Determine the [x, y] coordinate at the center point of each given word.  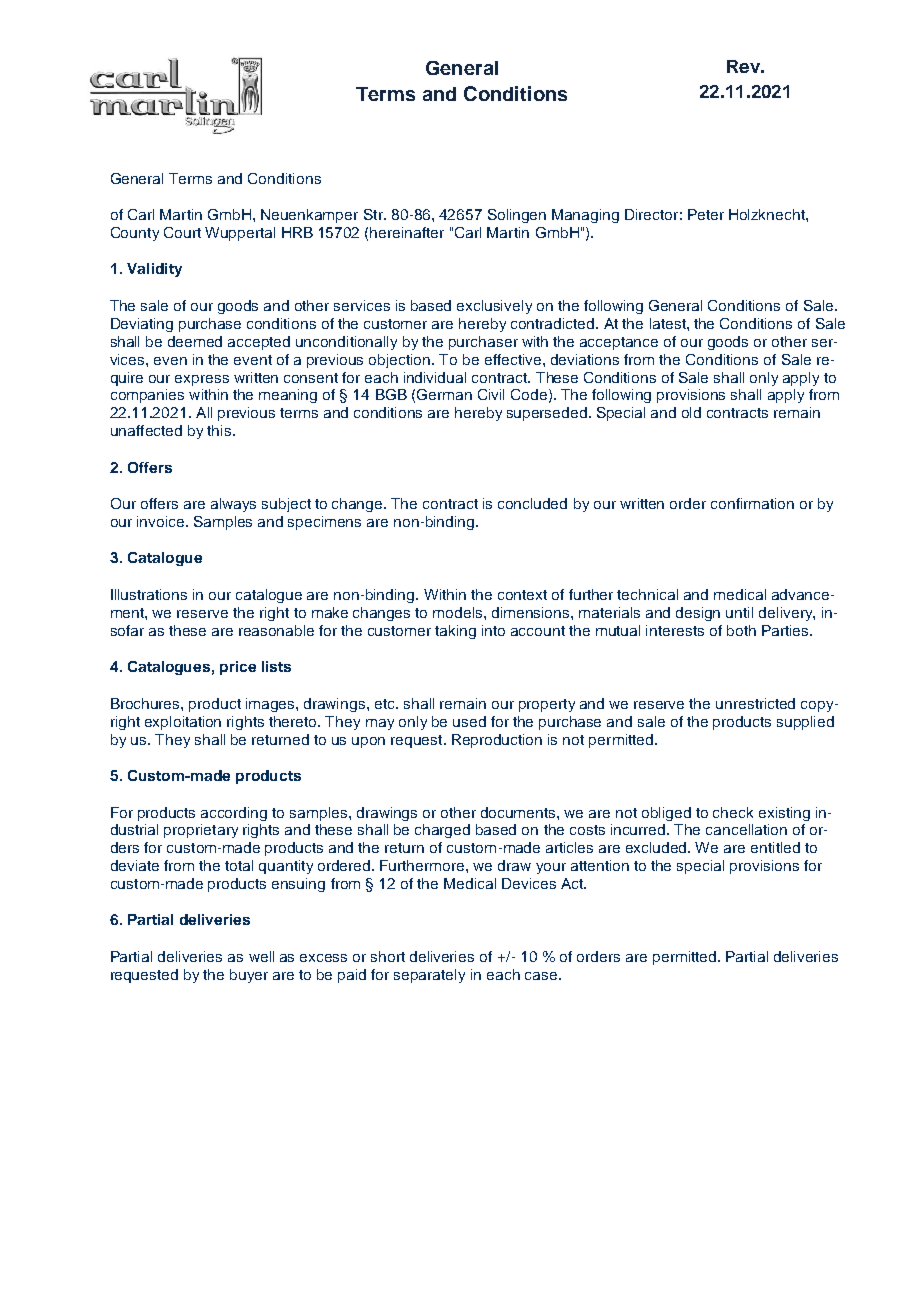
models [459, 612]
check [733, 812]
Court [182, 232]
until [739, 612]
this [219, 430]
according [234, 814]
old [691, 412]
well [261, 956]
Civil [491, 394]
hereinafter [407, 232]
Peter [706, 214]
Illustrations [149, 594]
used [469, 721]
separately [429, 976]
